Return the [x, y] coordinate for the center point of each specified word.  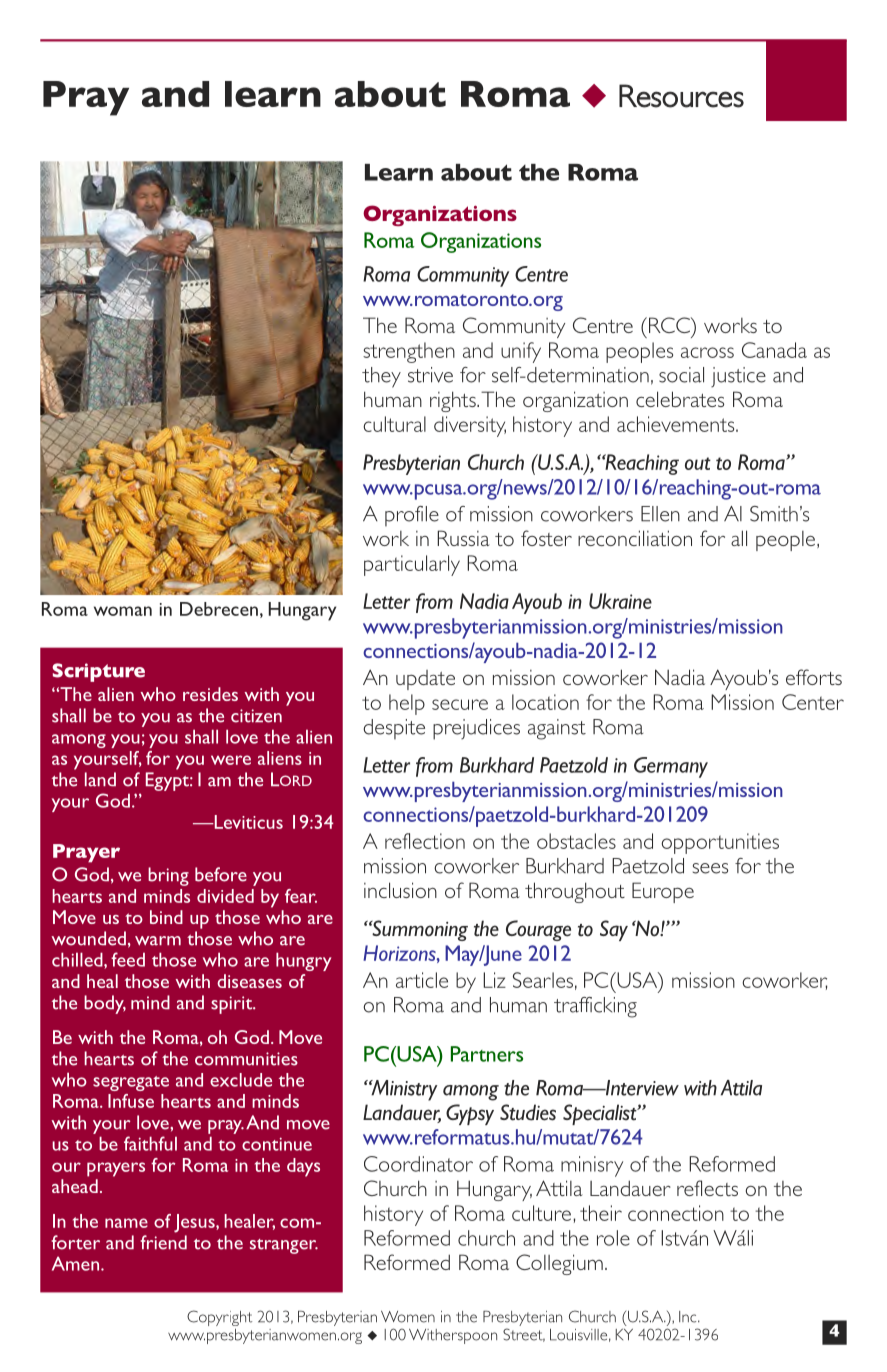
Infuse [131, 1101]
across [707, 352]
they [381, 377]
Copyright [219, 1318]
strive [430, 375]
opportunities [720, 843]
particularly [412, 565]
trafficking [595, 1007]
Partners [487, 1054]
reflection [425, 841]
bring [168, 876]
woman [123, 611]
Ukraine [620, 601]
